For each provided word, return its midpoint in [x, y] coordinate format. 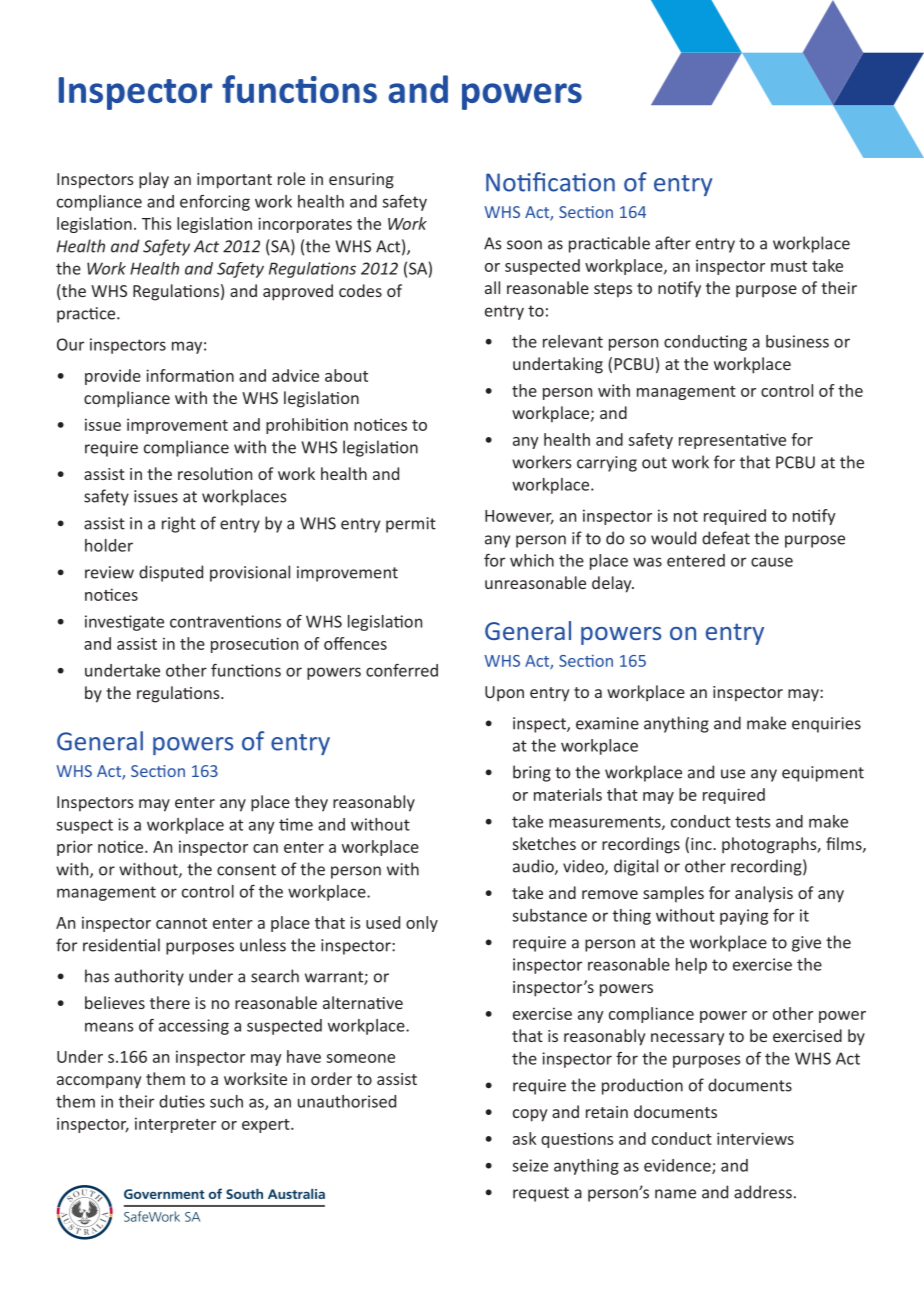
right [179, 524]
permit [411, 525]
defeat [726, 538]
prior [75, 848]
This [157, 223]
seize [530, 1165]
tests [752, 822]
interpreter [175, 1125]
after [673, 243]
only [422, 924]
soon [524, 245]
